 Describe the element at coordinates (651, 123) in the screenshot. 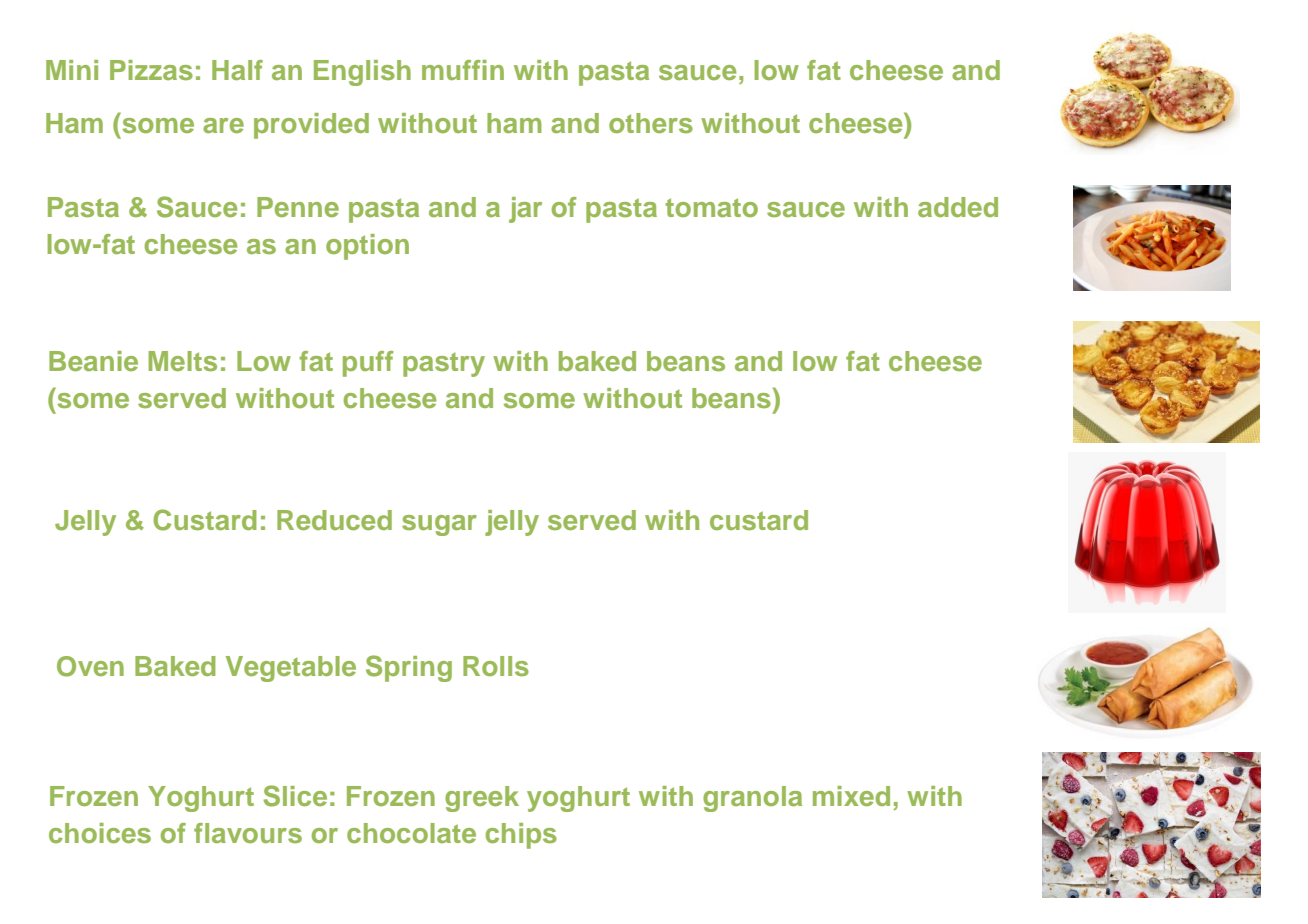

I see `others` at that location.
